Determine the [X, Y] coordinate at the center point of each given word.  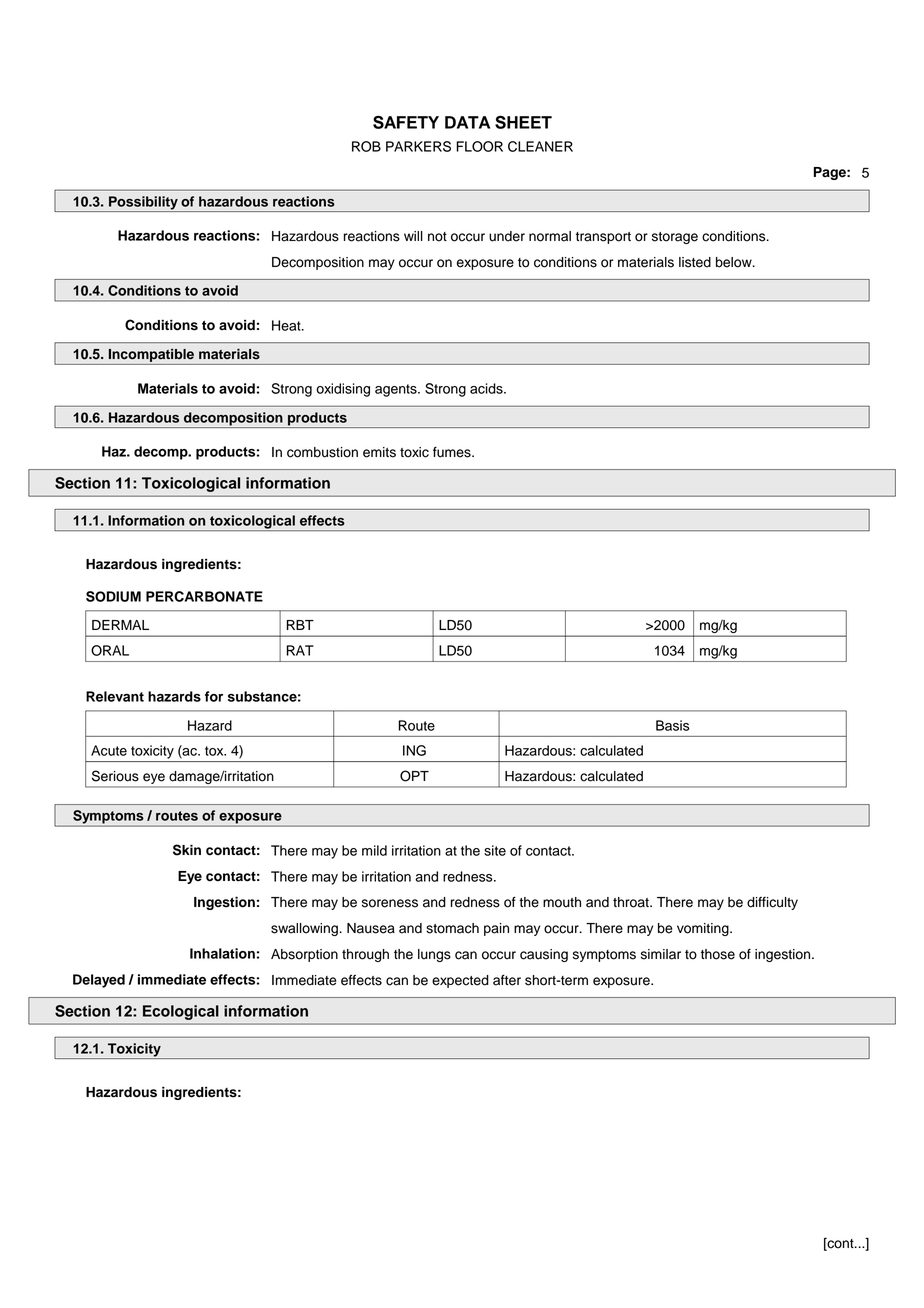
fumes [453, 452]
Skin [187, 850]
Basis [673, 725]
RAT [300, 650]
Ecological [181, 1012]
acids [487, 388]
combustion [322, 452]
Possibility [143, 204]
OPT [414, 776]
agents [397, 390]
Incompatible [151, 355]
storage [675, 238]
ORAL [110, 650]
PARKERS [418, 146]
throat [632, 902]
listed [695, 262]
